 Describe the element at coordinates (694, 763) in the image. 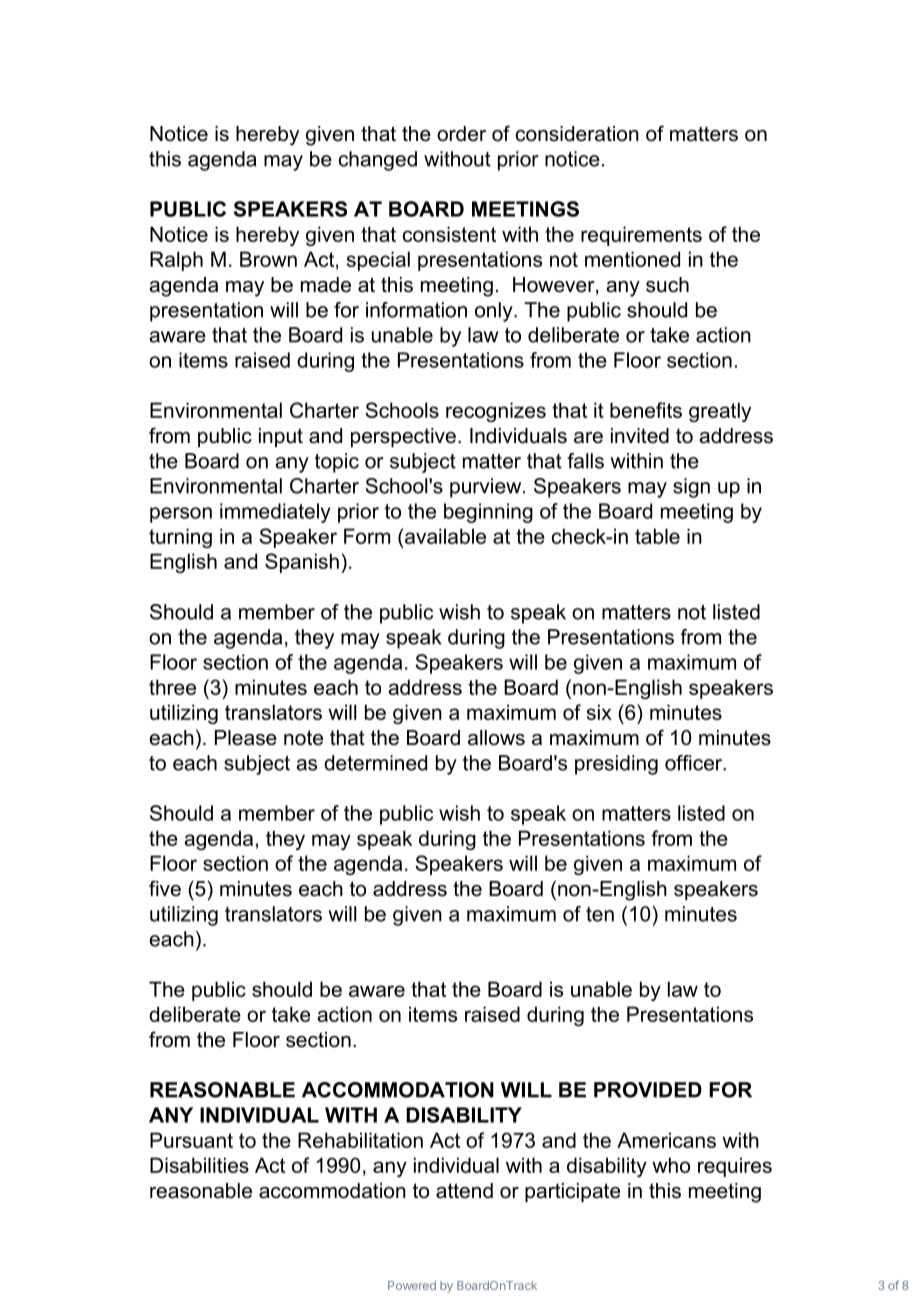

I see `officer` at that location.
